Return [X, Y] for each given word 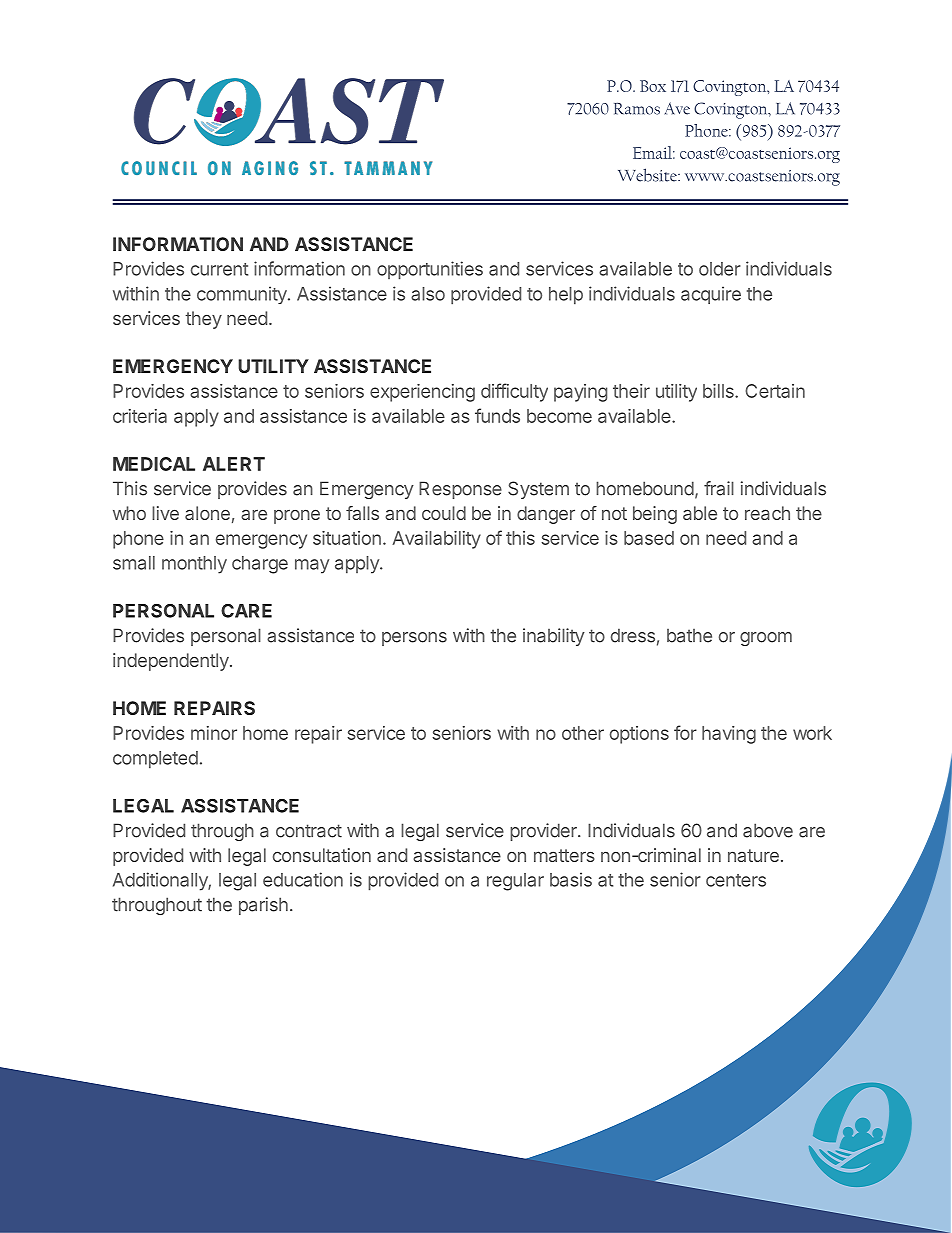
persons [414, 639]
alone [207, 513]
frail [719, 488]
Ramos [637, 109]
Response [460, 490]
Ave [677, 108]
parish [263, 906]
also [428, 294]
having [729, 735]
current [219, 269]
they [203, 320]
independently [172, 662]
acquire [711, 295]
